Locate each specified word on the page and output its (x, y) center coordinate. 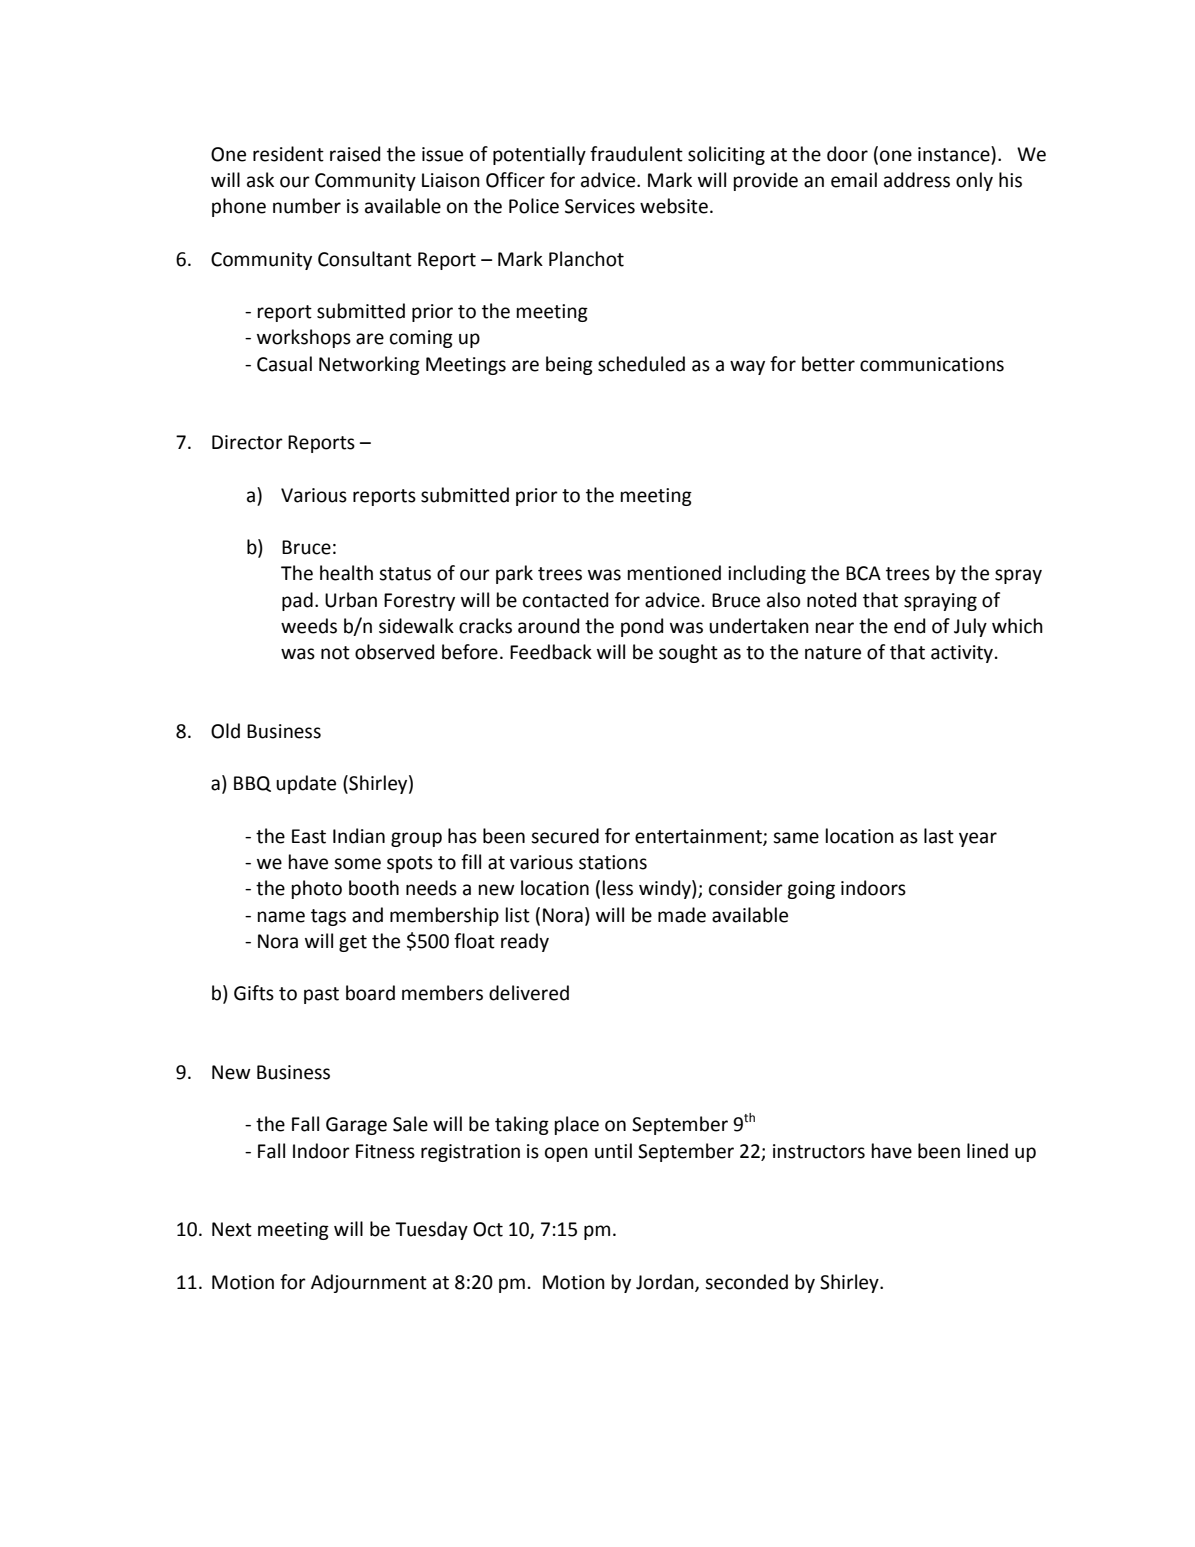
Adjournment (369, 1283)
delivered (529, 993)
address (917, 180)
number (307, 206)
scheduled (641, 364)
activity (962, 654)
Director (247, 442)
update (306, 784)
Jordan (666, 1283)
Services (600, 206)
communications (932, 364)
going (811, 890)
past (321, 995)
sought (688, 653)
